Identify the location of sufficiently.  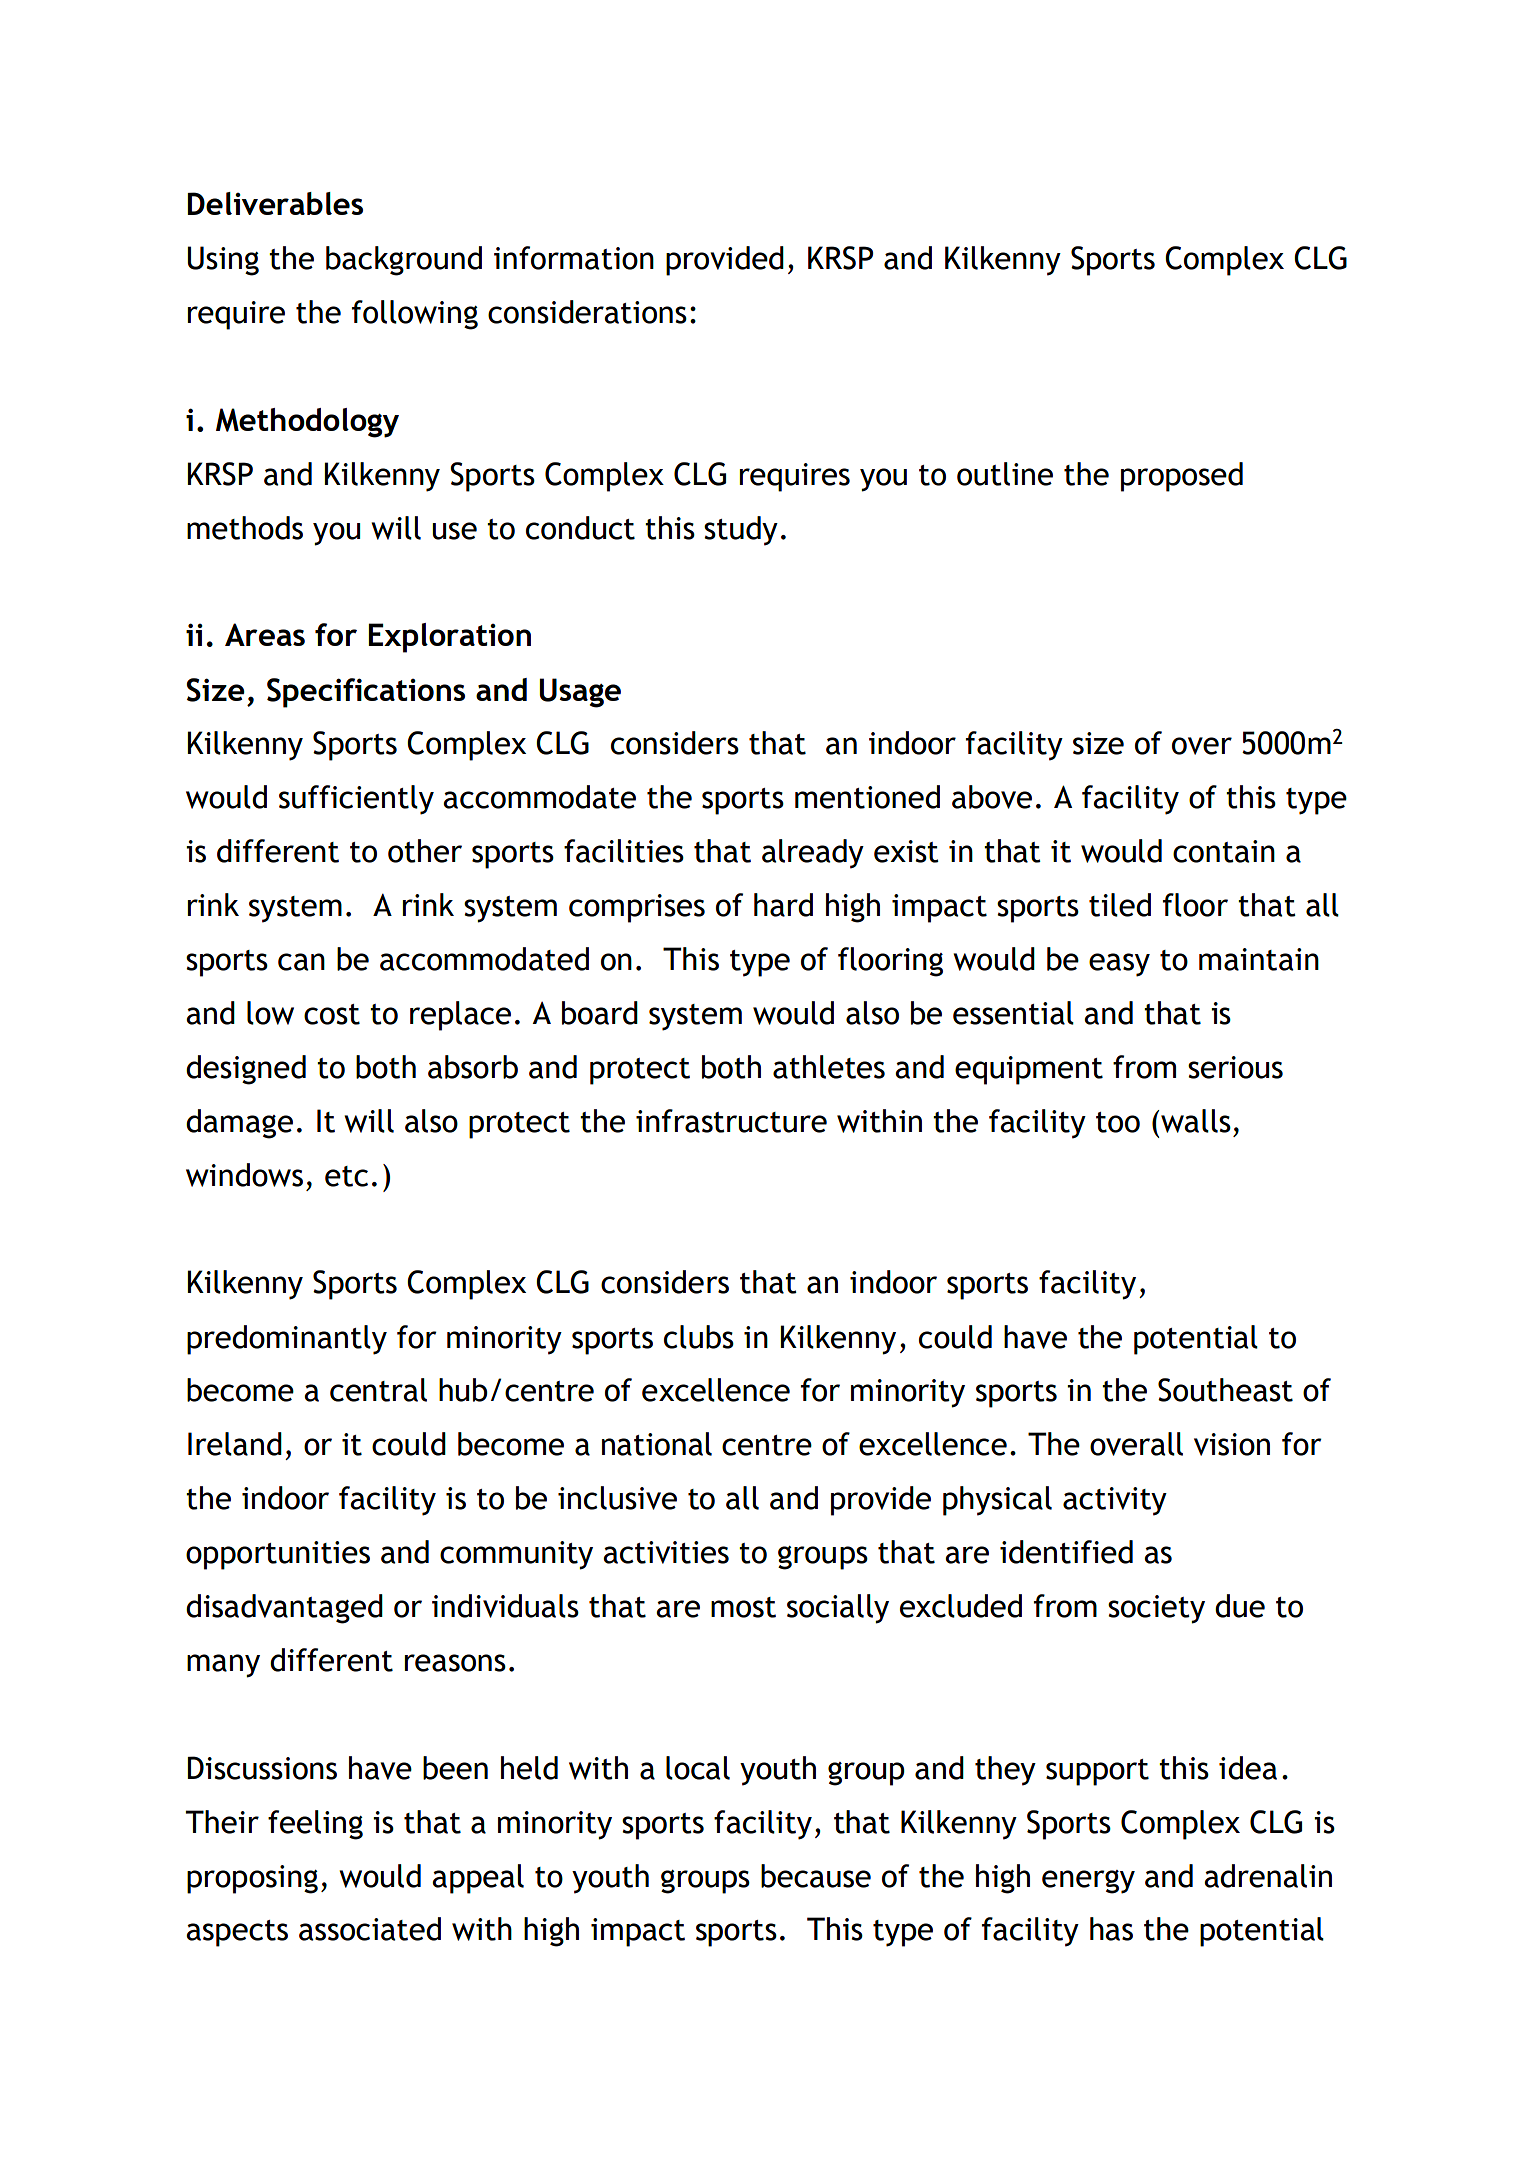
(356, 800).
